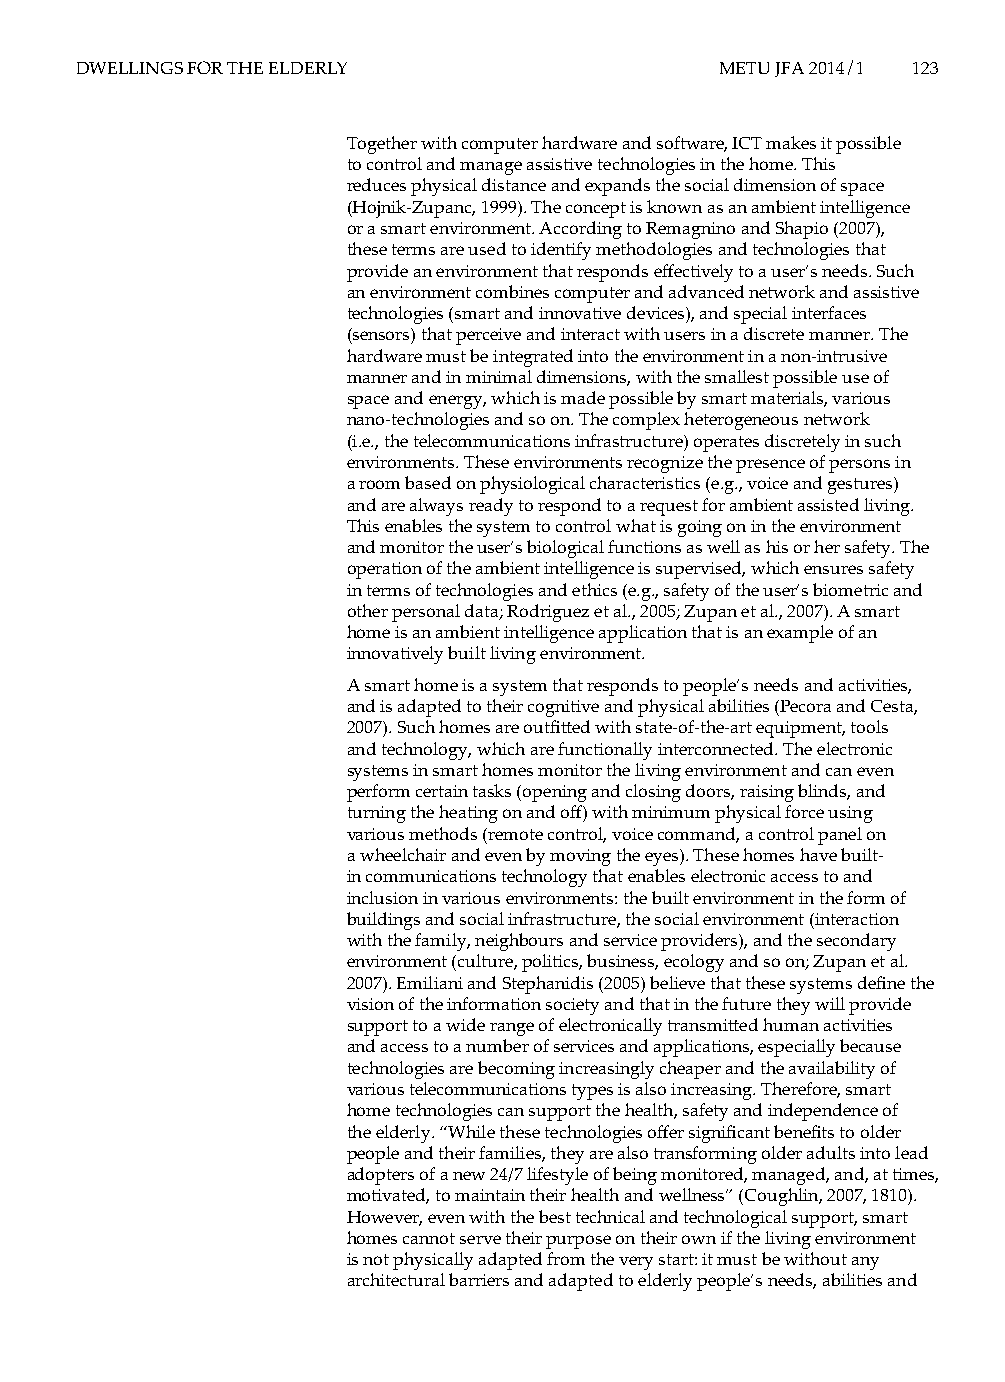  I want to click on assisted, so click(828, 504).
